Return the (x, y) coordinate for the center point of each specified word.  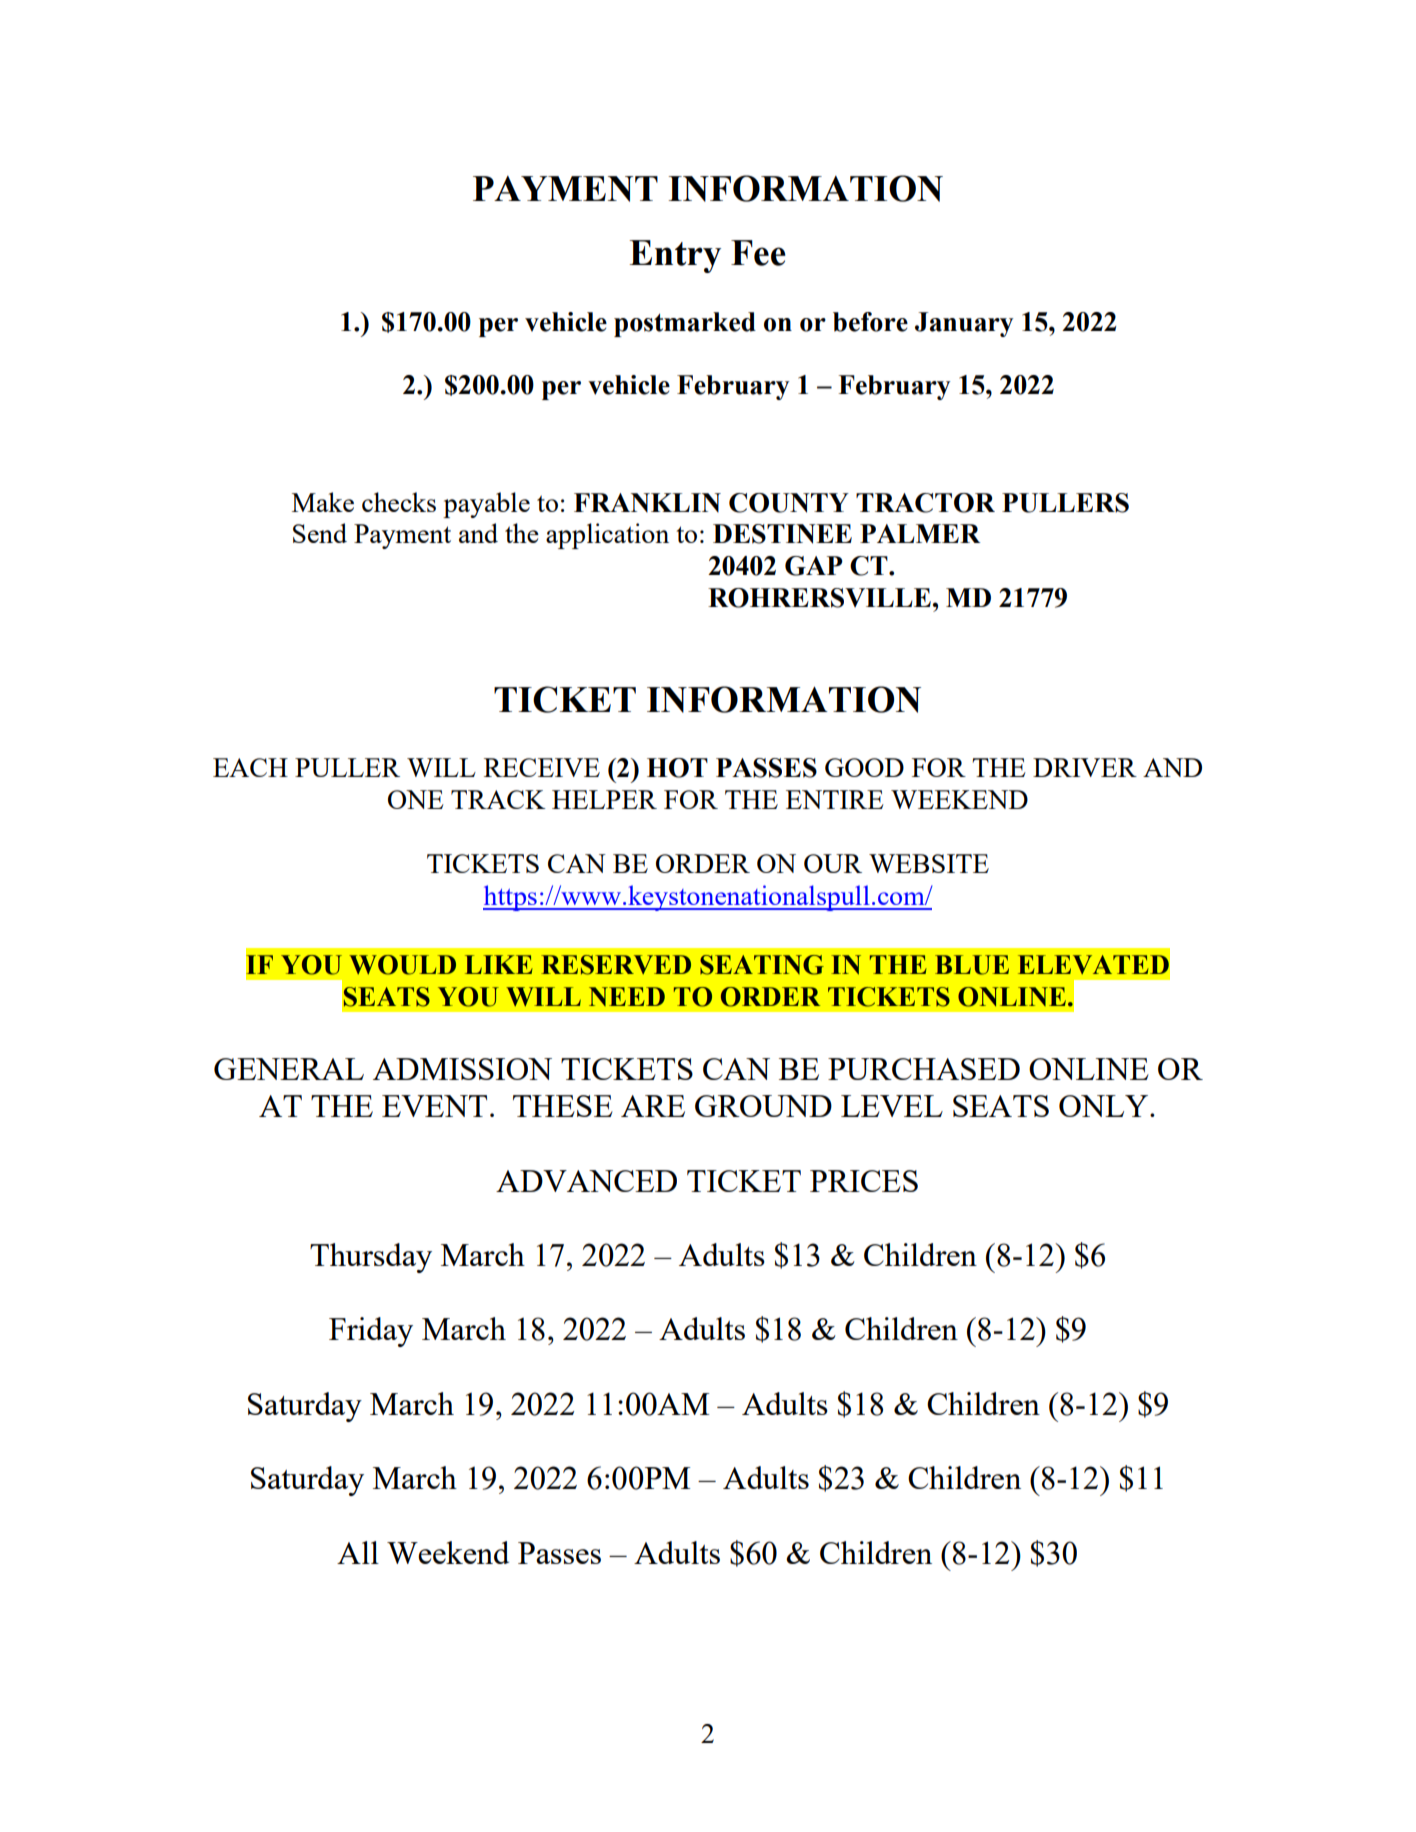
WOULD (402, 965)
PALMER (920, 533)
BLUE (972, 965)
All (358, 1552)
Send (320, 533)
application (607, 536)
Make (323, 502)
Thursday (371, 1258)
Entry (675, 256)
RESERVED (616, 965)
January (964, 324)
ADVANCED (586, 1181)
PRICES (864, 1181)
